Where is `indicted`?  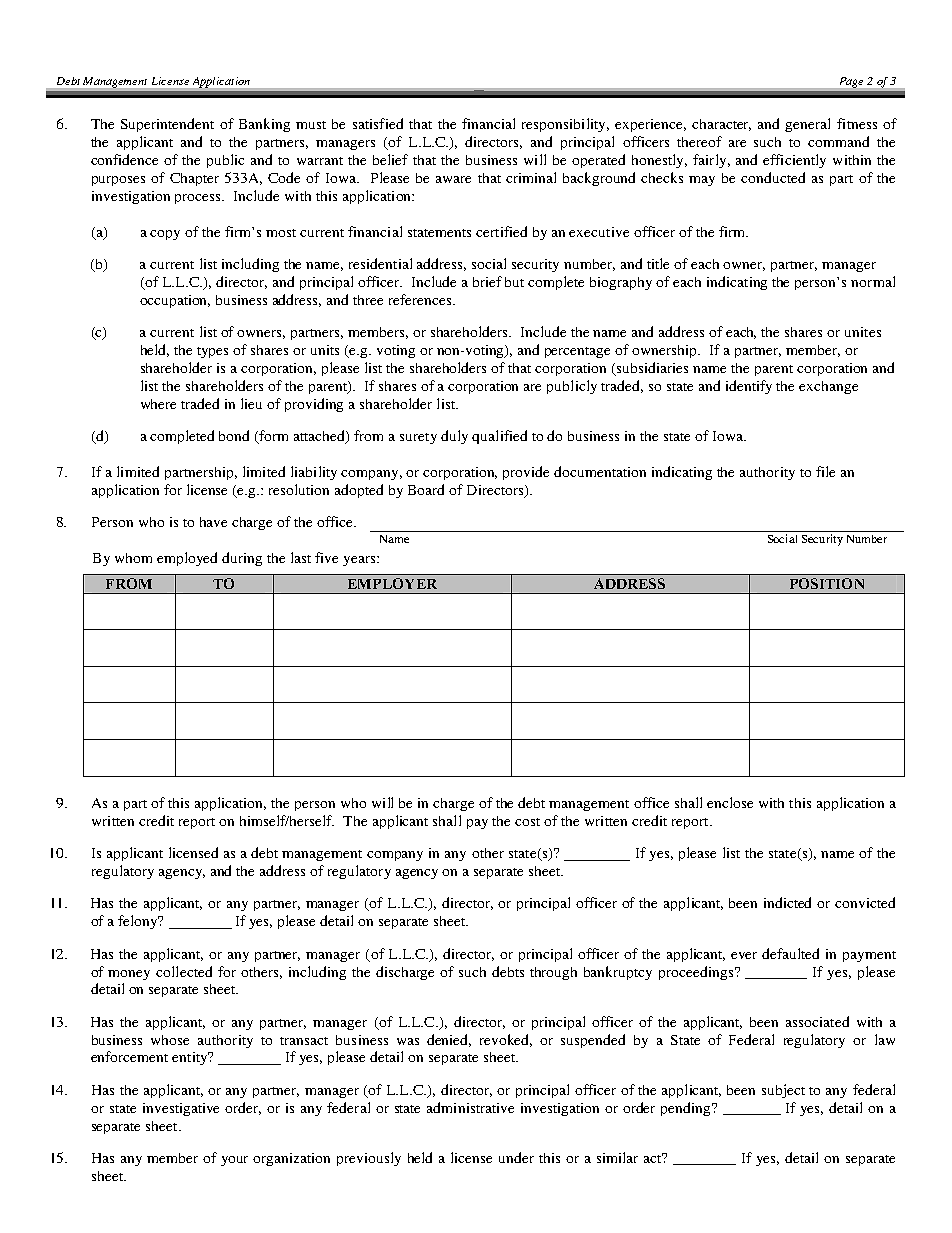
indicted is located at coordinates (787, 902).
